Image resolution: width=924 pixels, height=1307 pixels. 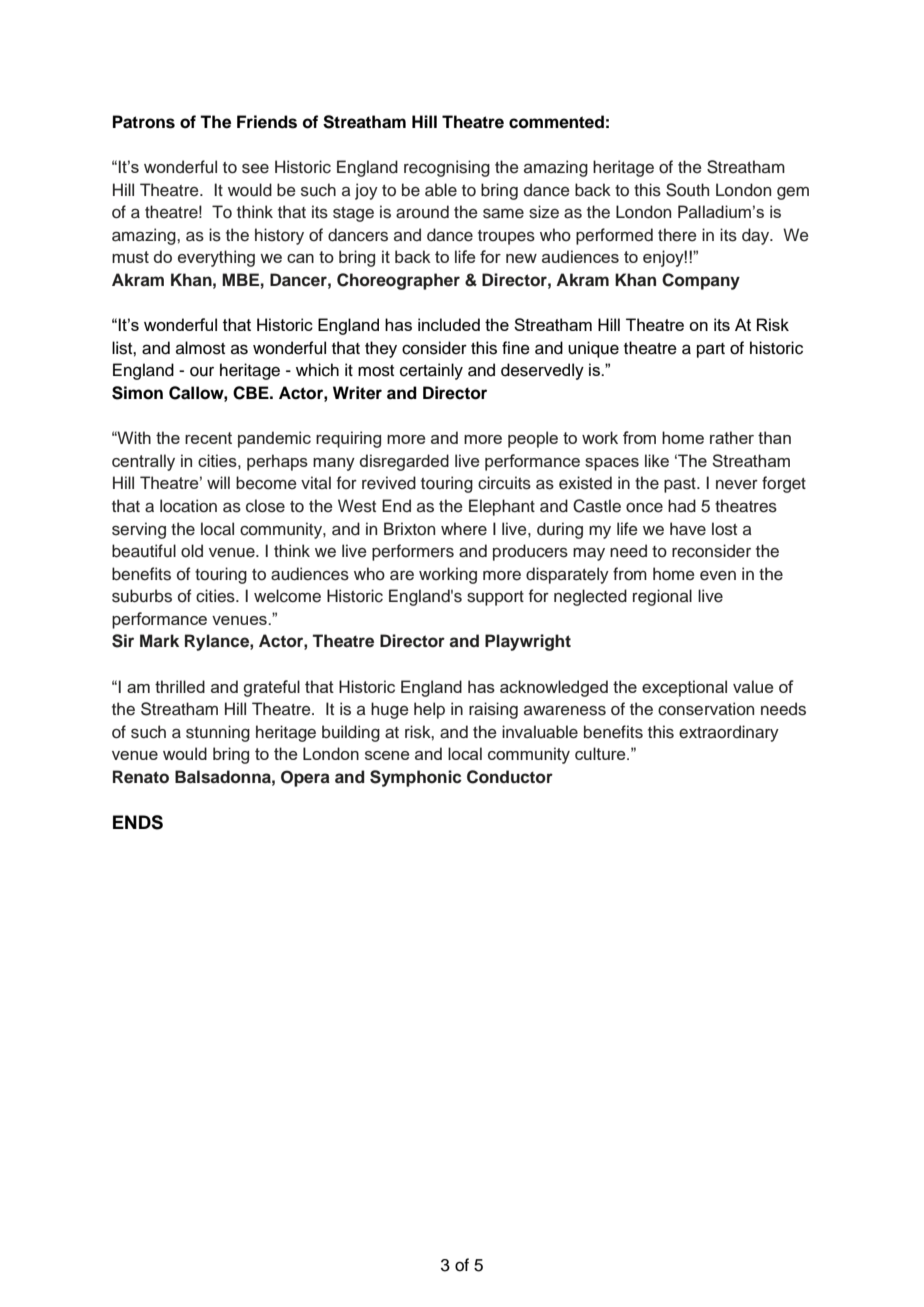 What do you see at coordinates (682, 506) in the screenshot?
I see `had` at bounding box center [682, 506].
